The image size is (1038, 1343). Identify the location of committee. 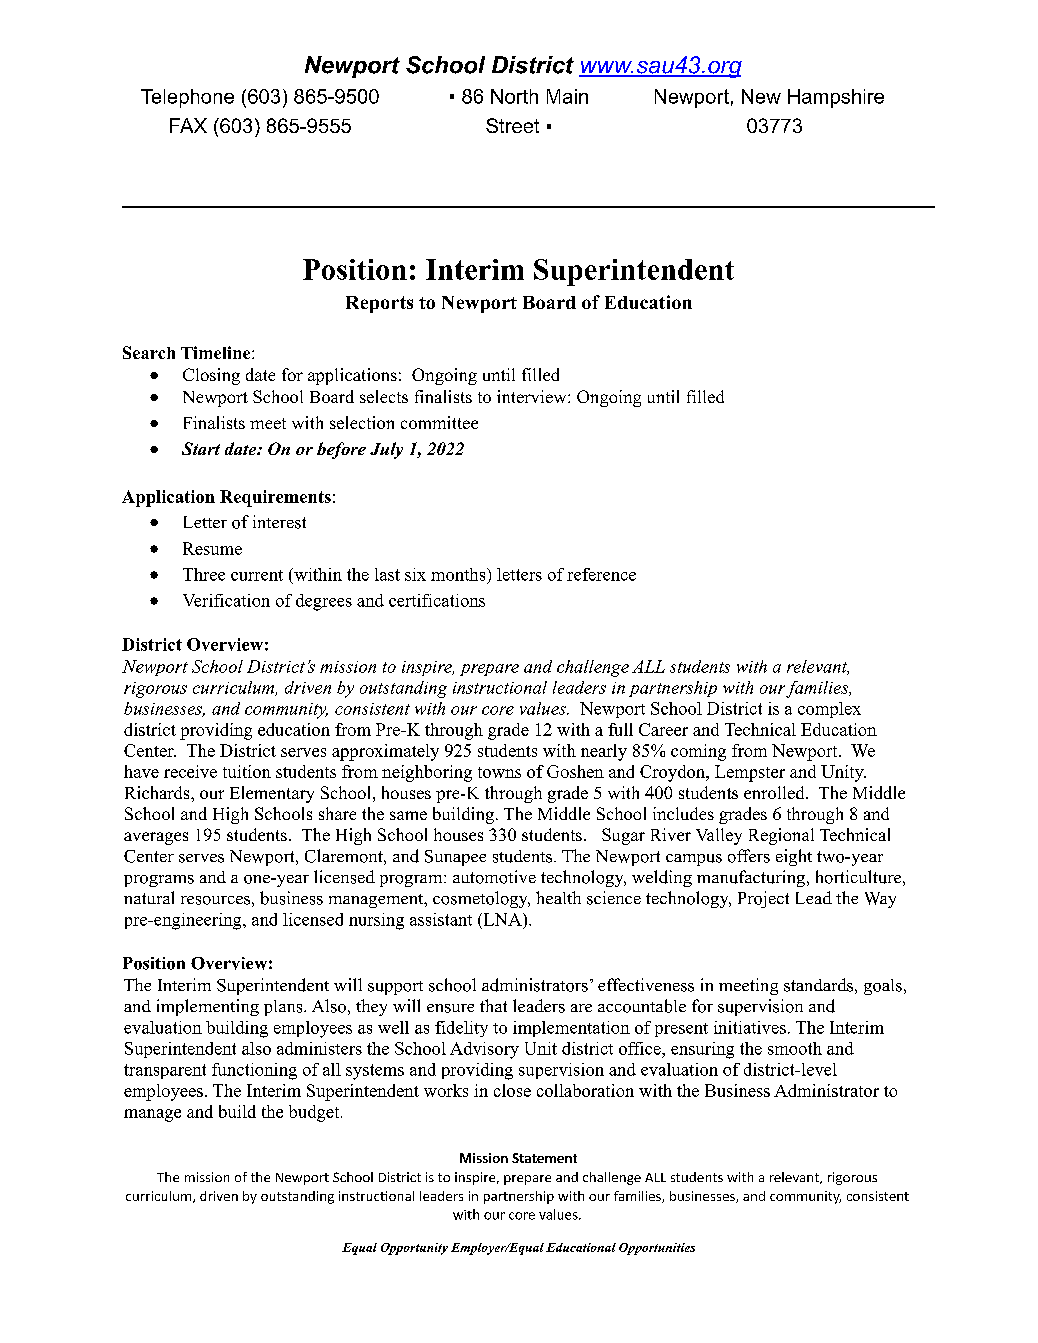
(439, 422).
